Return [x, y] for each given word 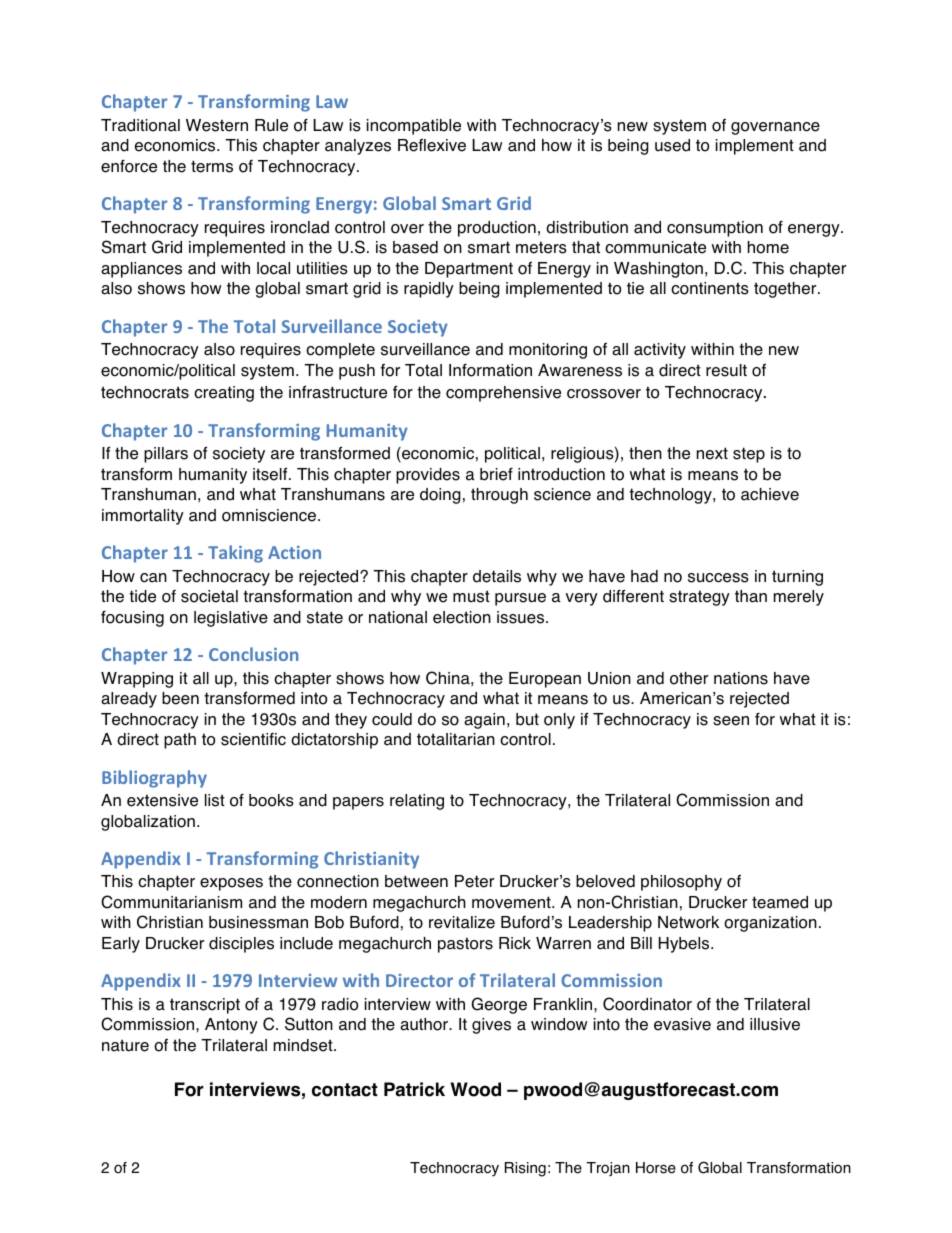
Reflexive [432, 145]
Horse [656, 1168]
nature [125, 1045]
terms [212, 166]
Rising [525, 1169]
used [672, 145]
